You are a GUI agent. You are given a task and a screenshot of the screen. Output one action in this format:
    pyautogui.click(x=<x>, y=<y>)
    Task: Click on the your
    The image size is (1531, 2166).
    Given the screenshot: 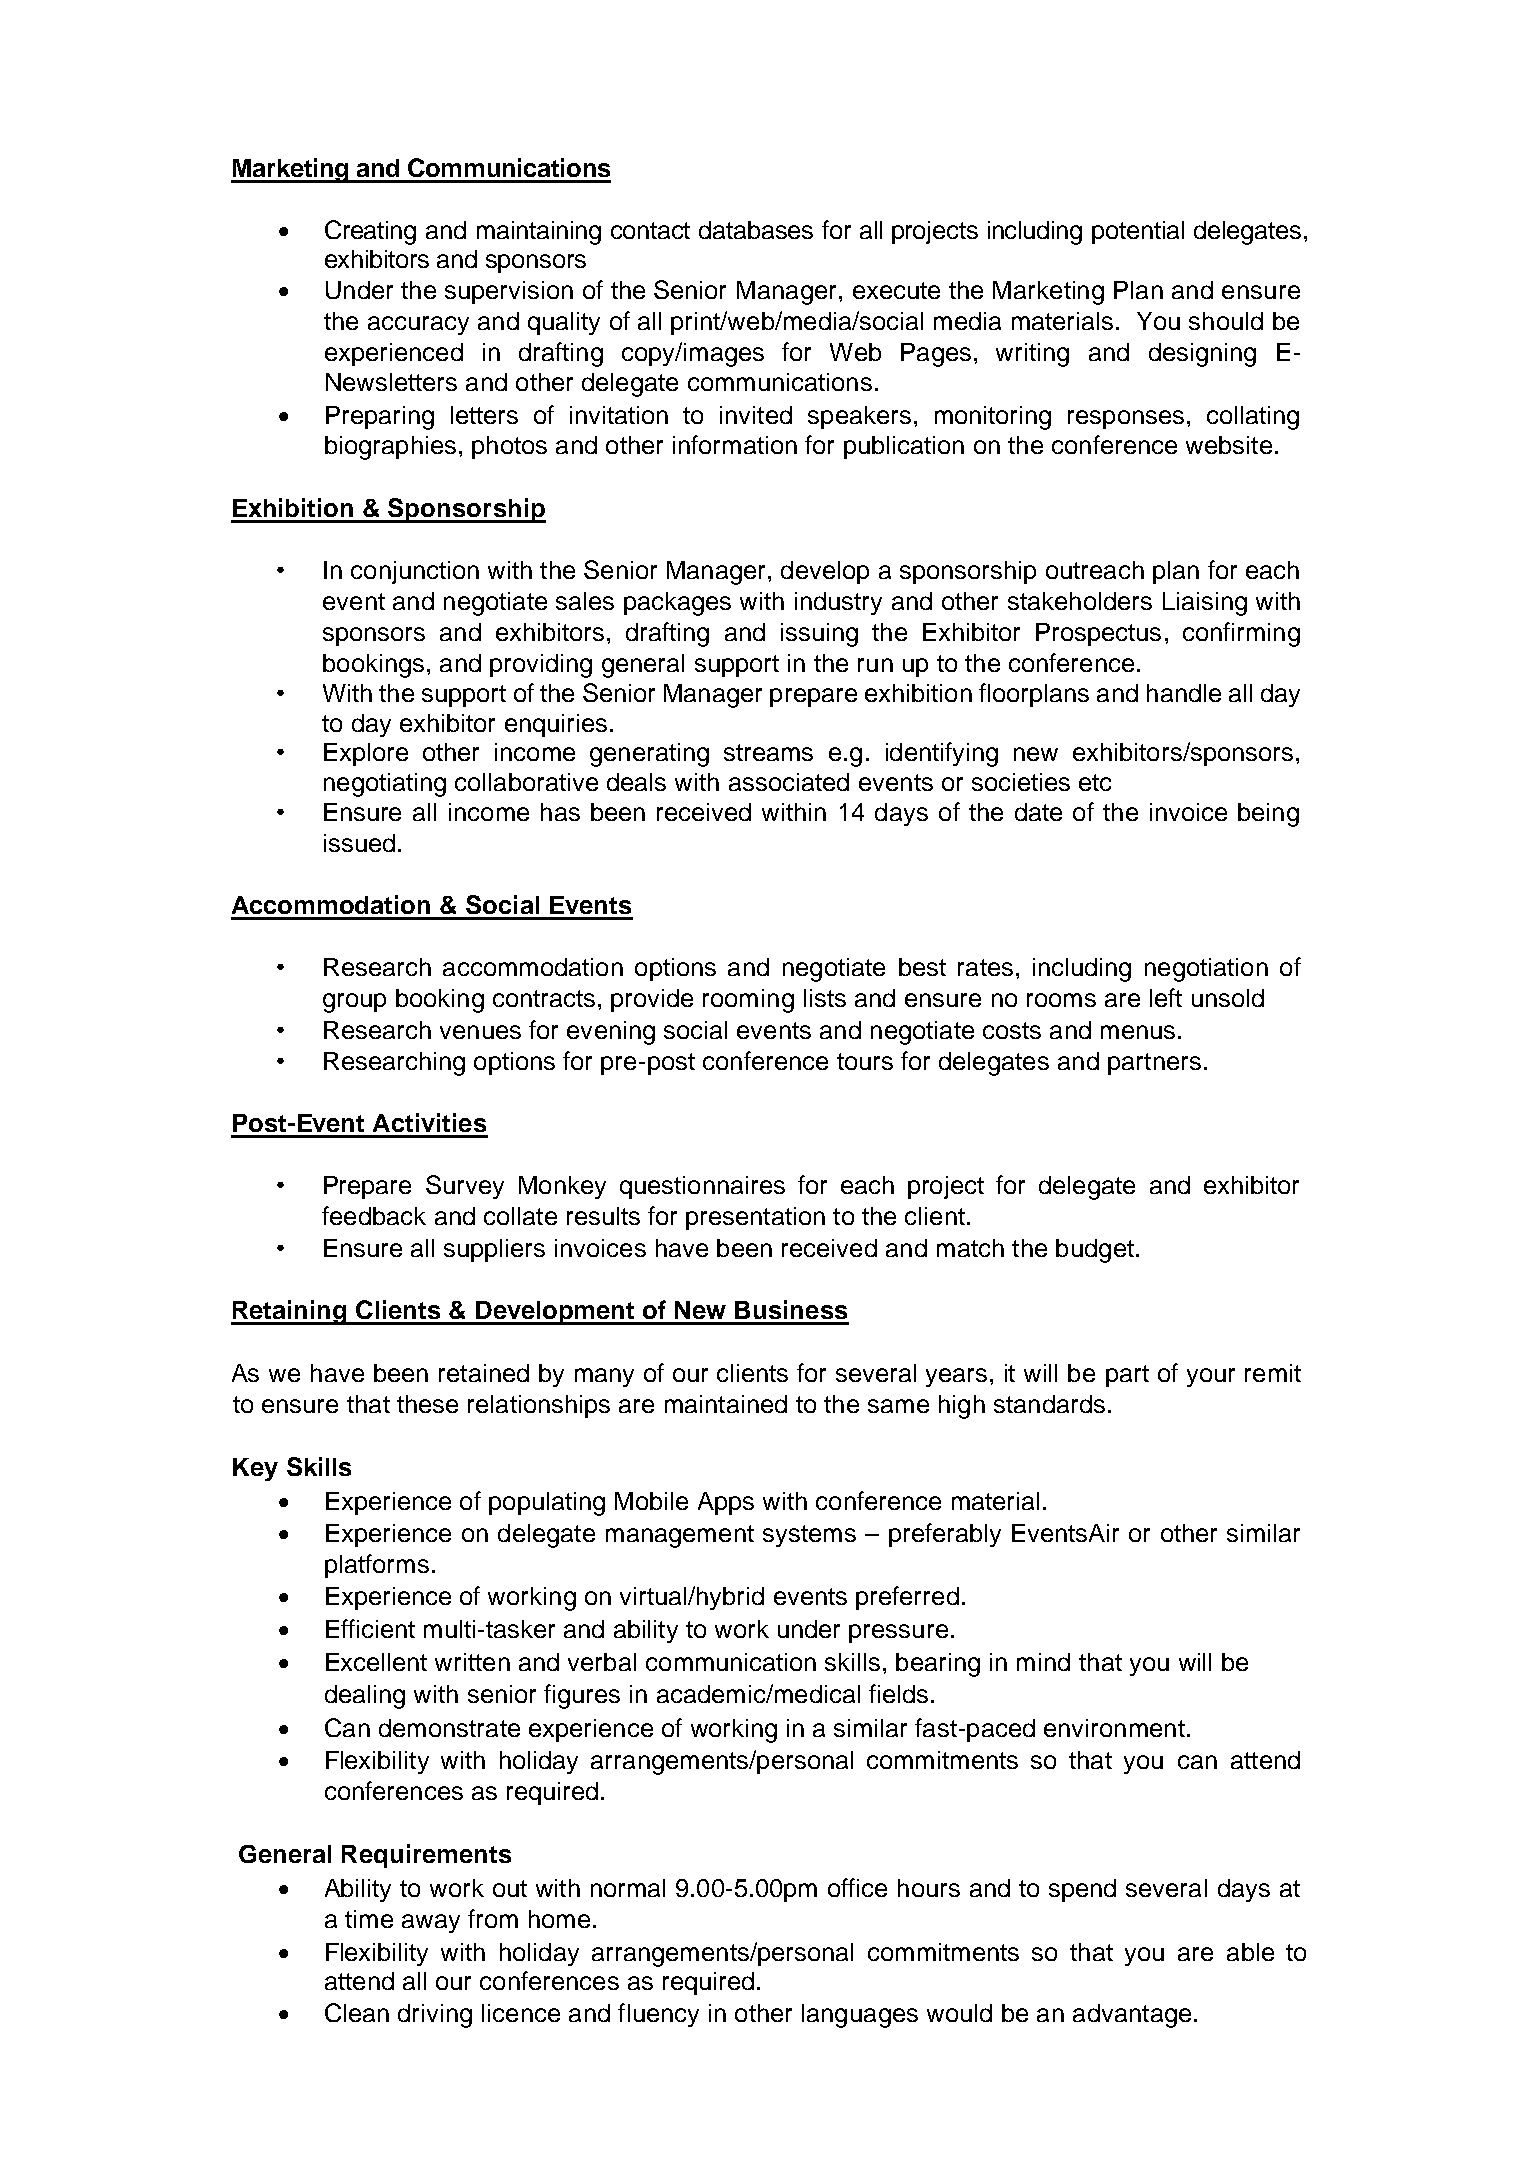 What is the action you would take?
    pyautogui.click(x=1211, y=1377)
